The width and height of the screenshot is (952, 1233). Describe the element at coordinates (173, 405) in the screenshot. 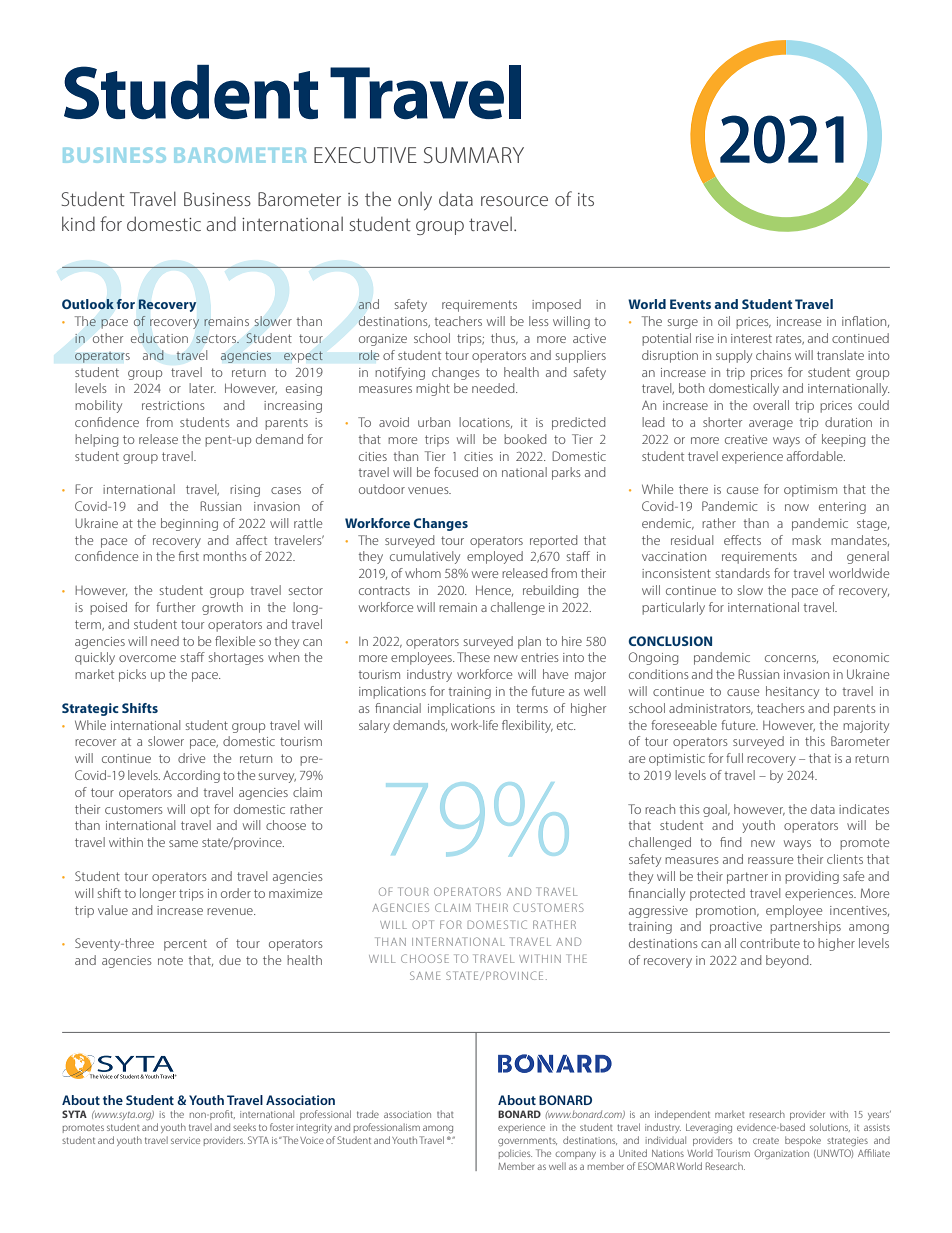

I see `restrictions` at that location.
